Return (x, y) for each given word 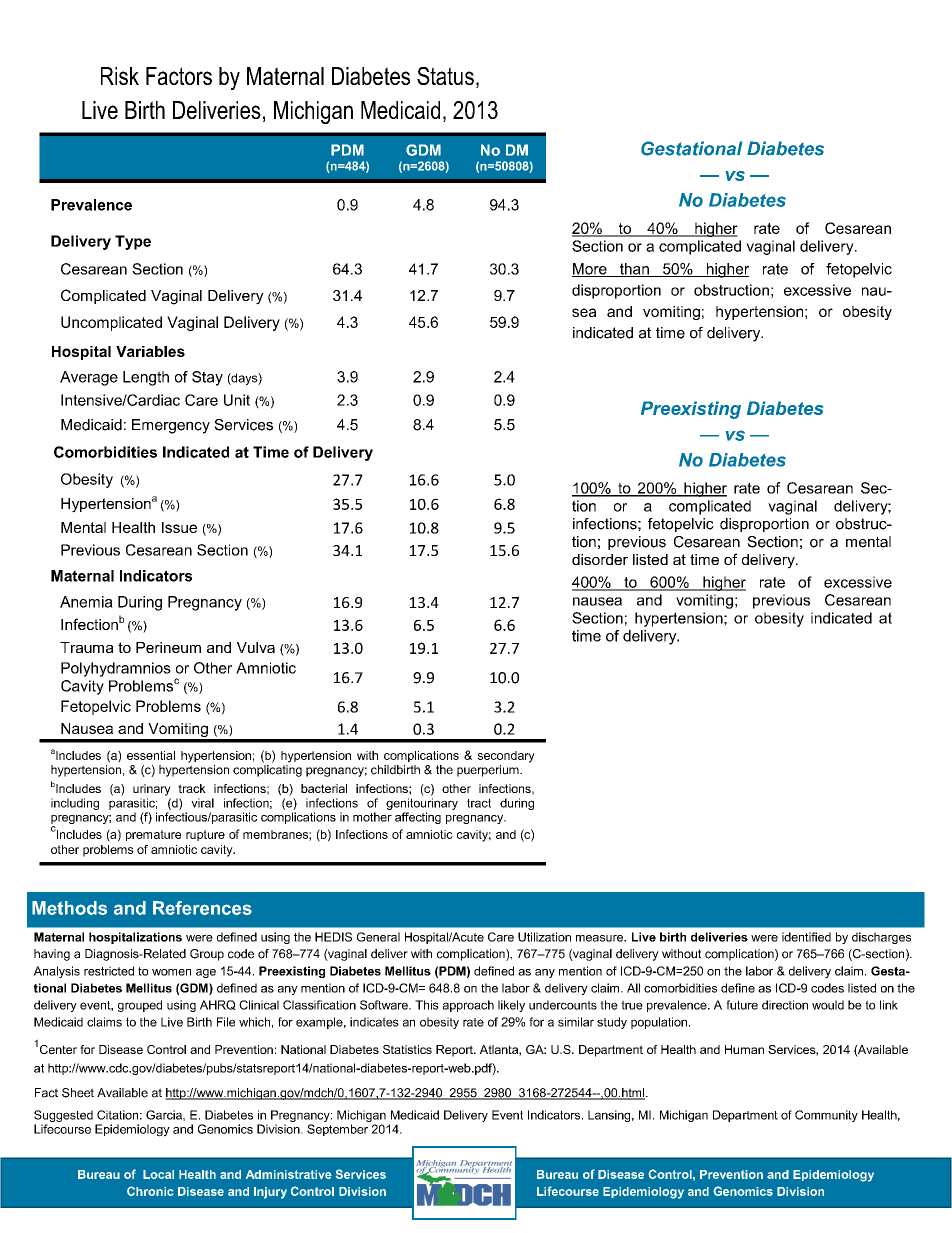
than (634, 270)
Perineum (168, 647)
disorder (600, 559)
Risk (120, 76)
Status (445, 76)
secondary (506, 757)
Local (158, 1174)
